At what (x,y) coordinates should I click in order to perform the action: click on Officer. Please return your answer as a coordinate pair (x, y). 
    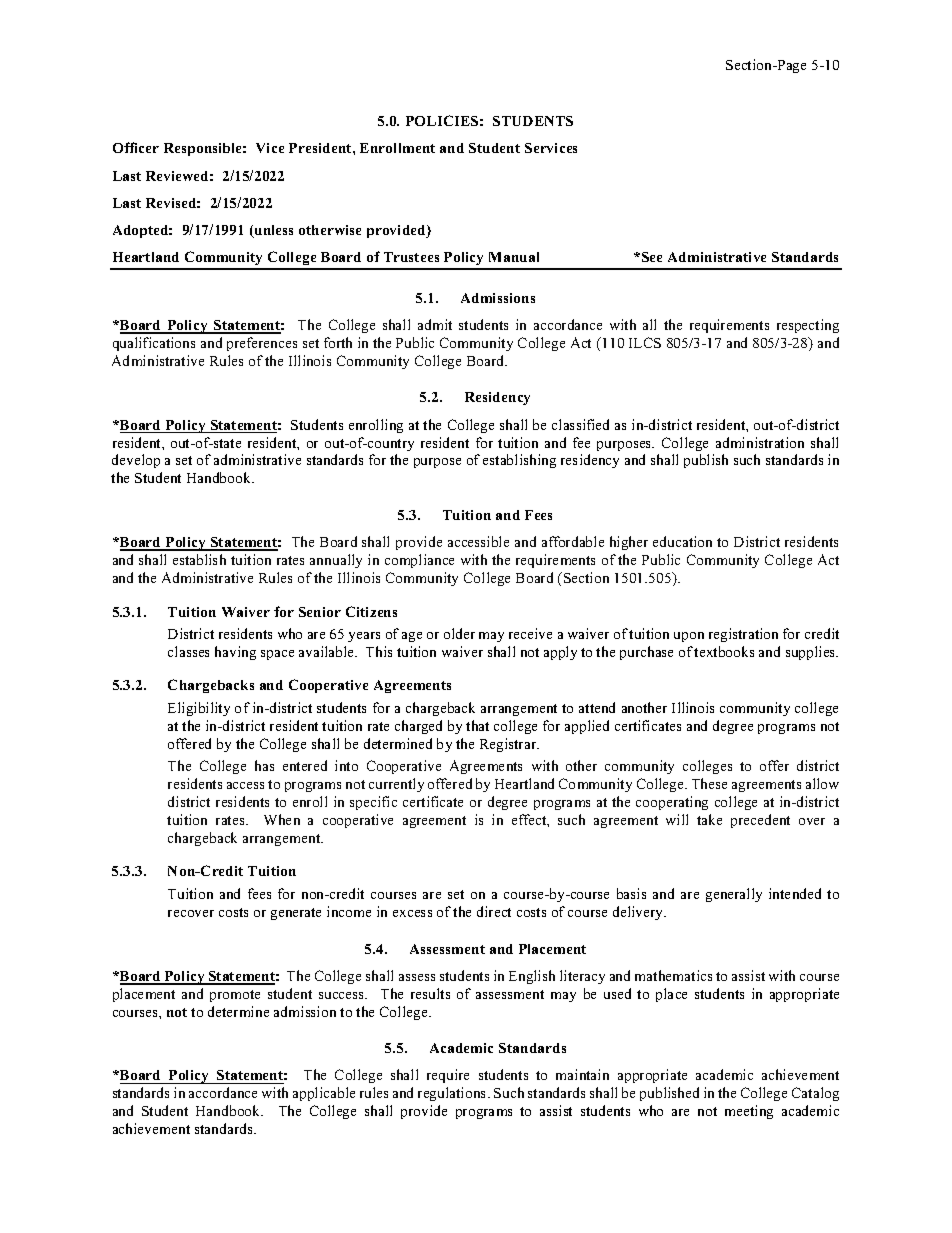
    Looking at the image, I should click on (136, 147).
